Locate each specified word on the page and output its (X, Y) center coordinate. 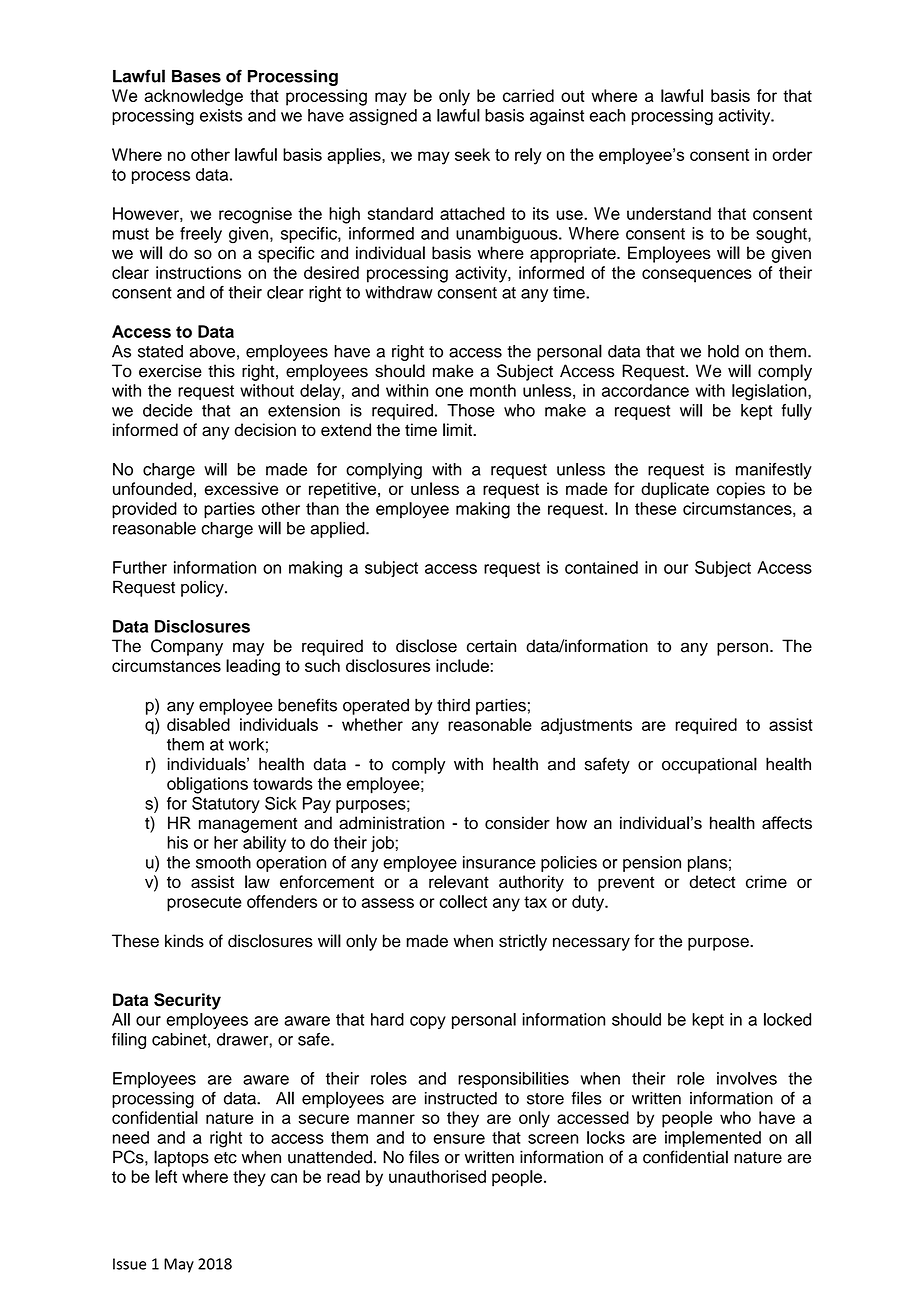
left (166, 1176)
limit (458, 429)
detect (712, 881)
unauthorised (437, 1176)
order (792, 154)
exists (221, 115)
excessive (241, 488)
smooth (223, 862)
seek (472, 154)
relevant (459, 881)
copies (741, 490)
